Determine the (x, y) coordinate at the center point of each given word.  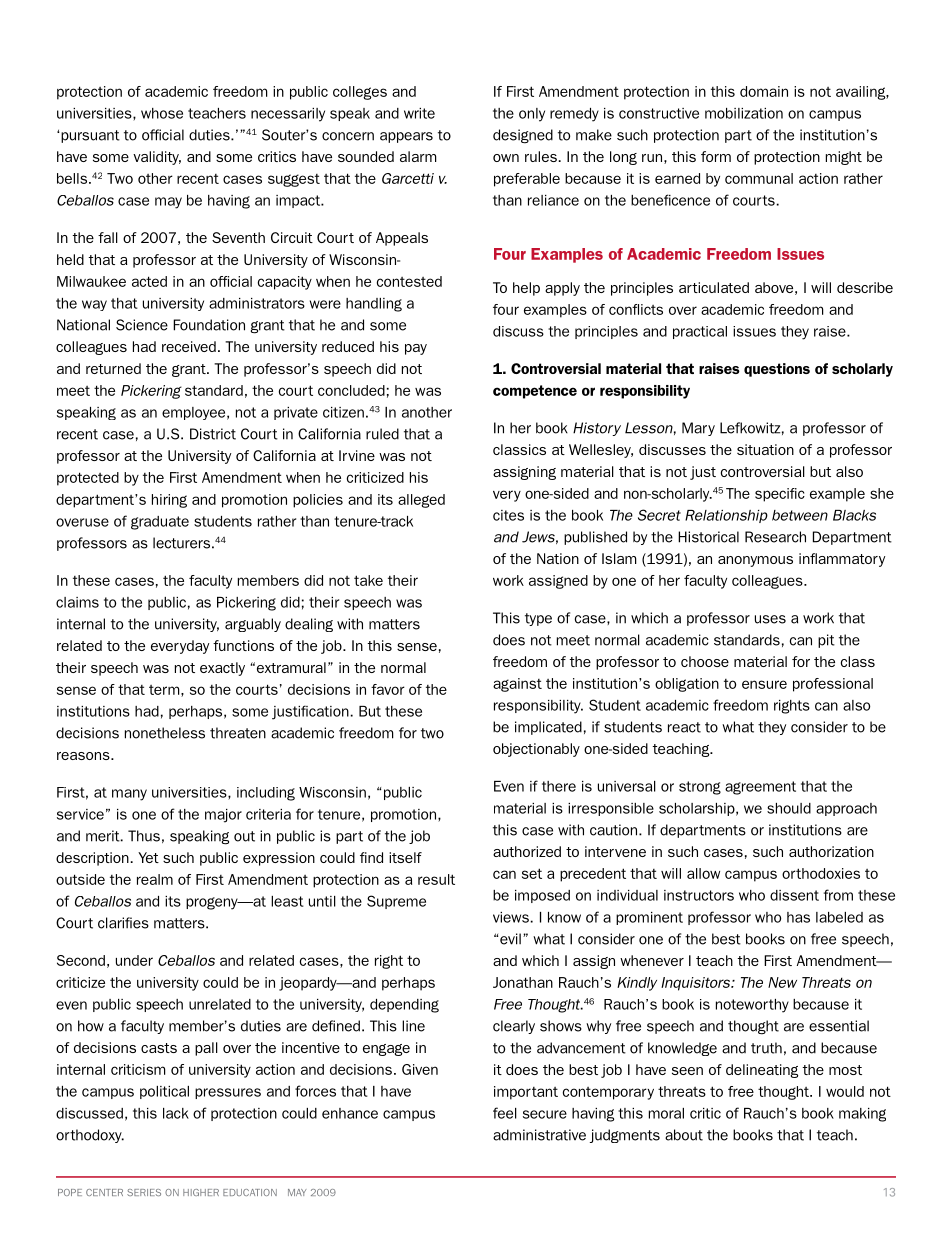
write (419, 113)
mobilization (744, 113)
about (684, 1135)
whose (162, 113)
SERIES (144, 1192)
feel (505, 1113)
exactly (222, 669)
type (538, 619)
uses (770, 619)
